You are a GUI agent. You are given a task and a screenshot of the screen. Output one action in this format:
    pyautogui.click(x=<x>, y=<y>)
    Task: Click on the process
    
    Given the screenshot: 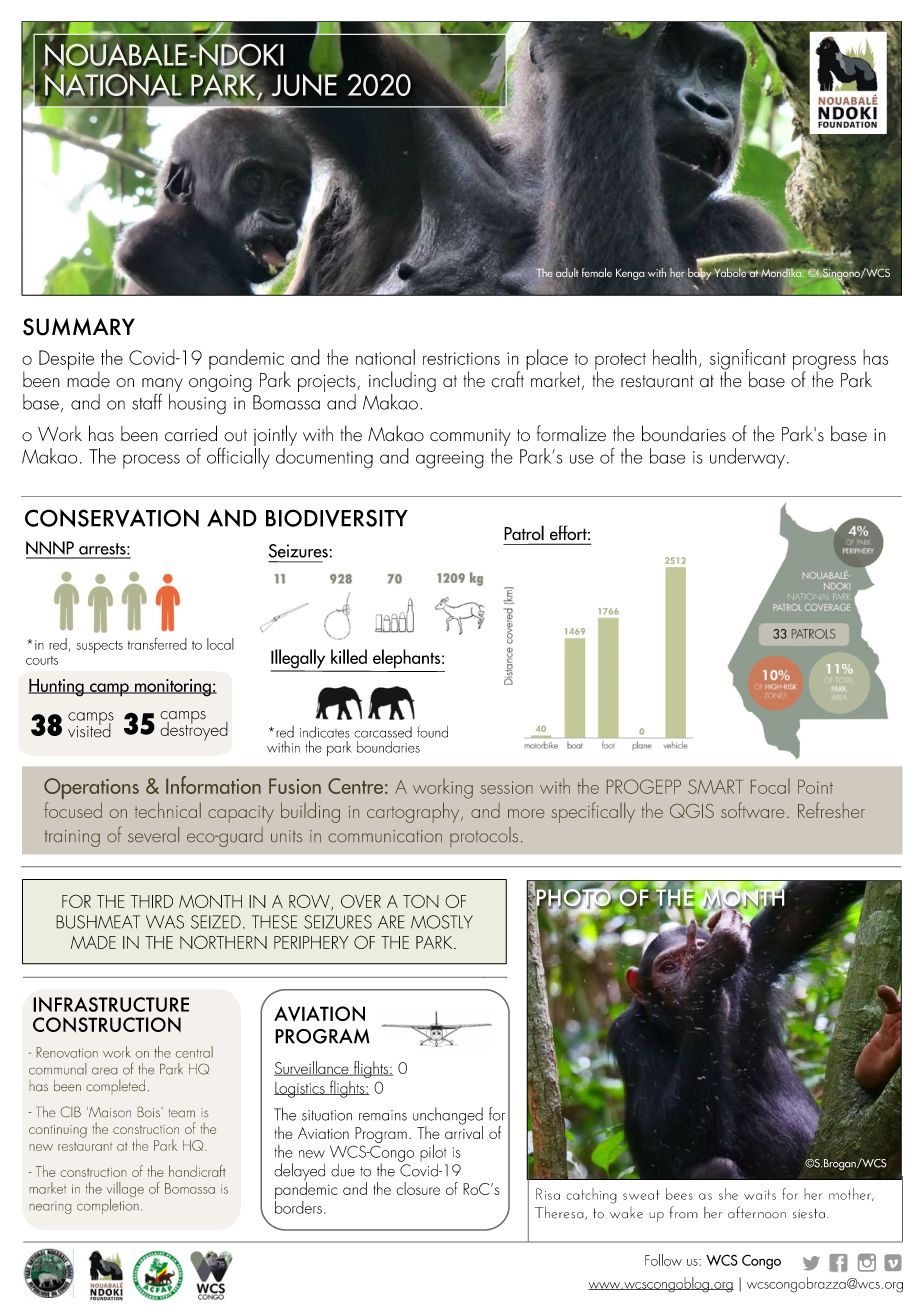 What is the action you would take?
    pyautogui.click(x=151, y=461)
